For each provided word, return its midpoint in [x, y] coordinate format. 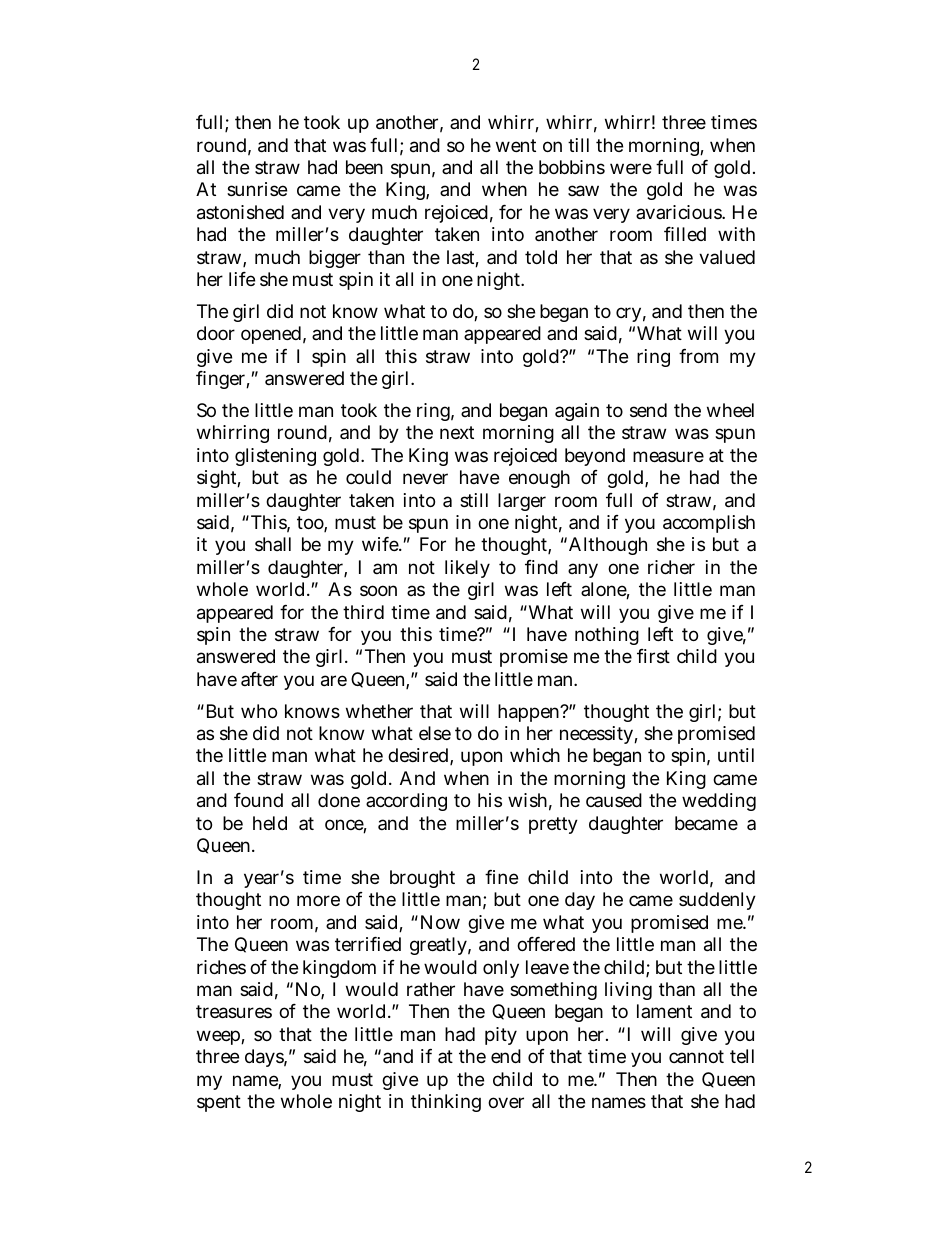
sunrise [257, 189]
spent [219, 1103]
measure [668, 456]
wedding [719, 802]
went [516, 145]
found [258, 800]
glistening [275, 457]
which [535, 755]
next [457, 432]
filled [685, 234]
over [506, 1102]
